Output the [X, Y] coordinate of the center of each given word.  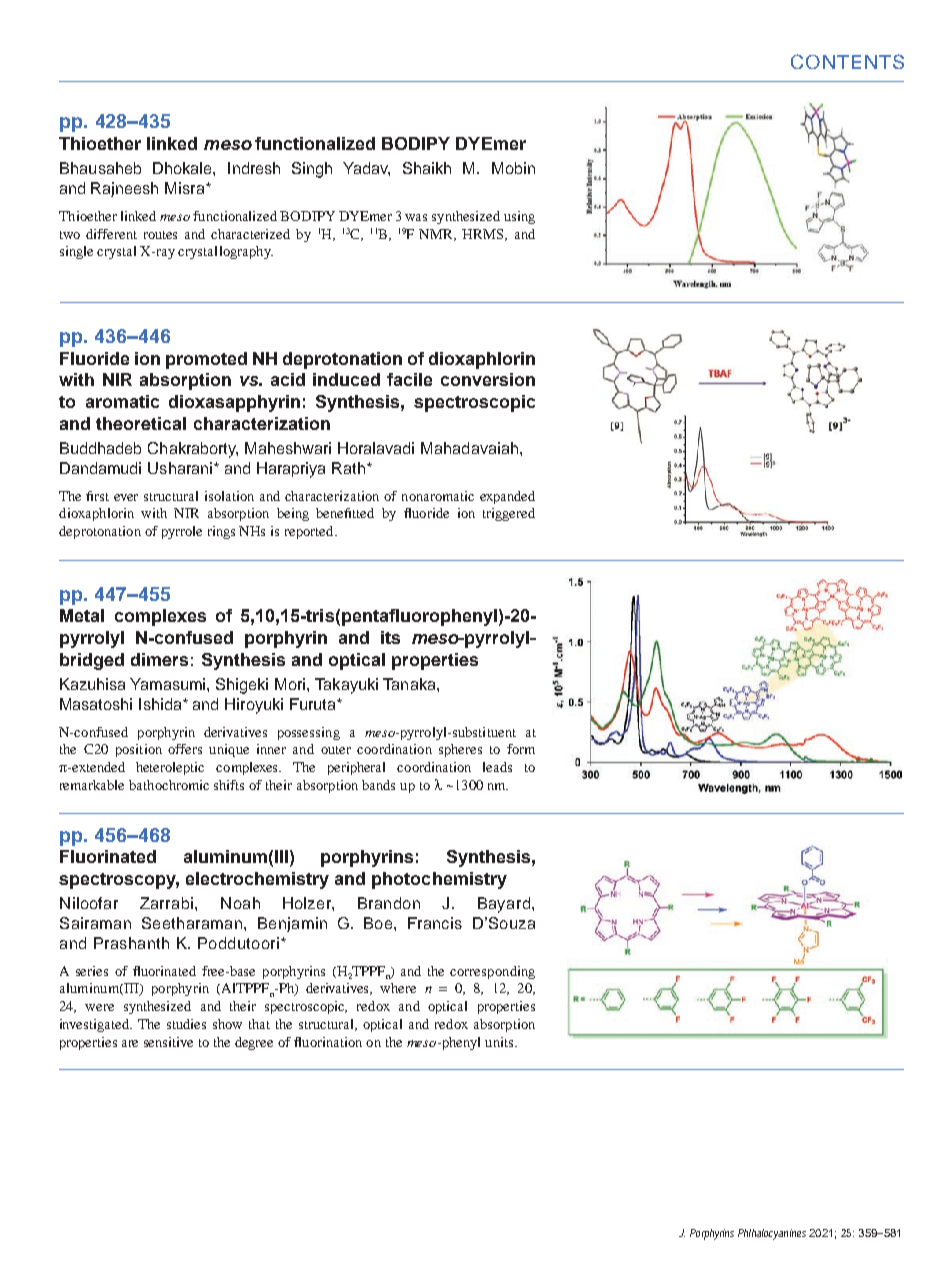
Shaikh [427, 168]
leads [497, 767]
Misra [186, 188]
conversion [488, 379]
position [139, 750]
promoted [206, 360]
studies [186, 1024]
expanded [507, 497]
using [519, 217]
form [521, 749]
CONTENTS [847, 61]
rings [221, 532]
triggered [509, 514]
